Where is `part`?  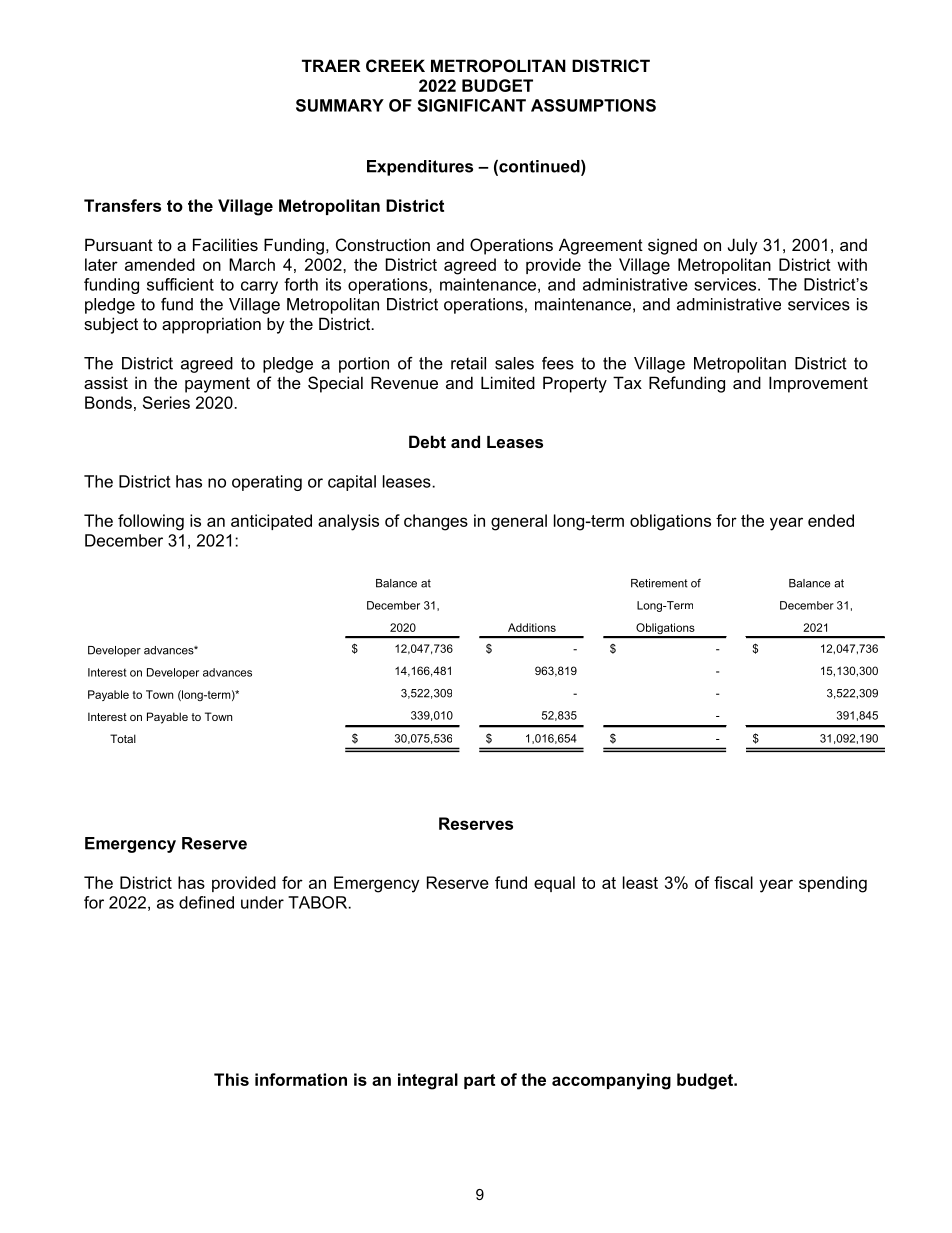 part is located at coordinates (479, 1081).
